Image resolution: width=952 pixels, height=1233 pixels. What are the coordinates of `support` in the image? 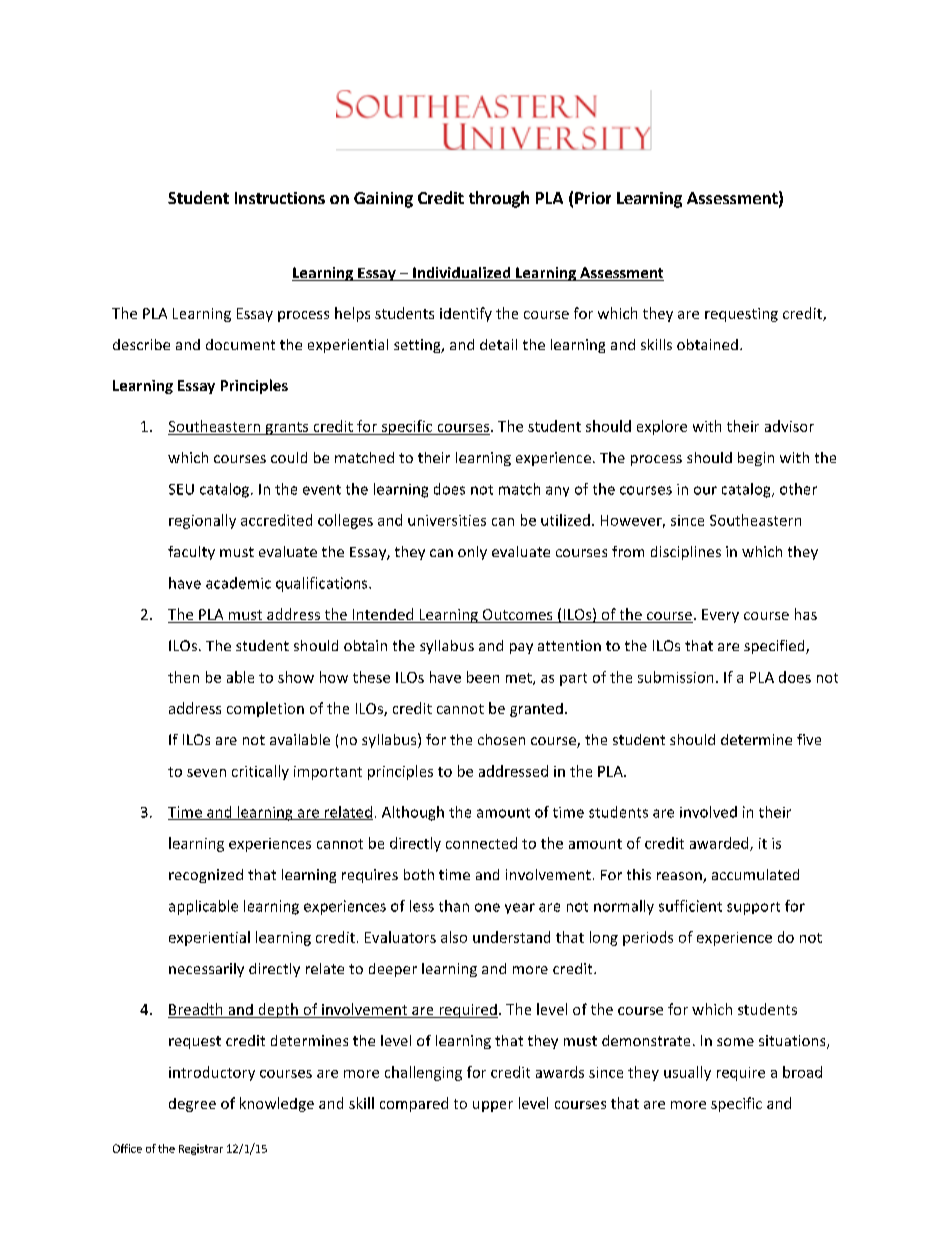 It's located at (753, 908).
